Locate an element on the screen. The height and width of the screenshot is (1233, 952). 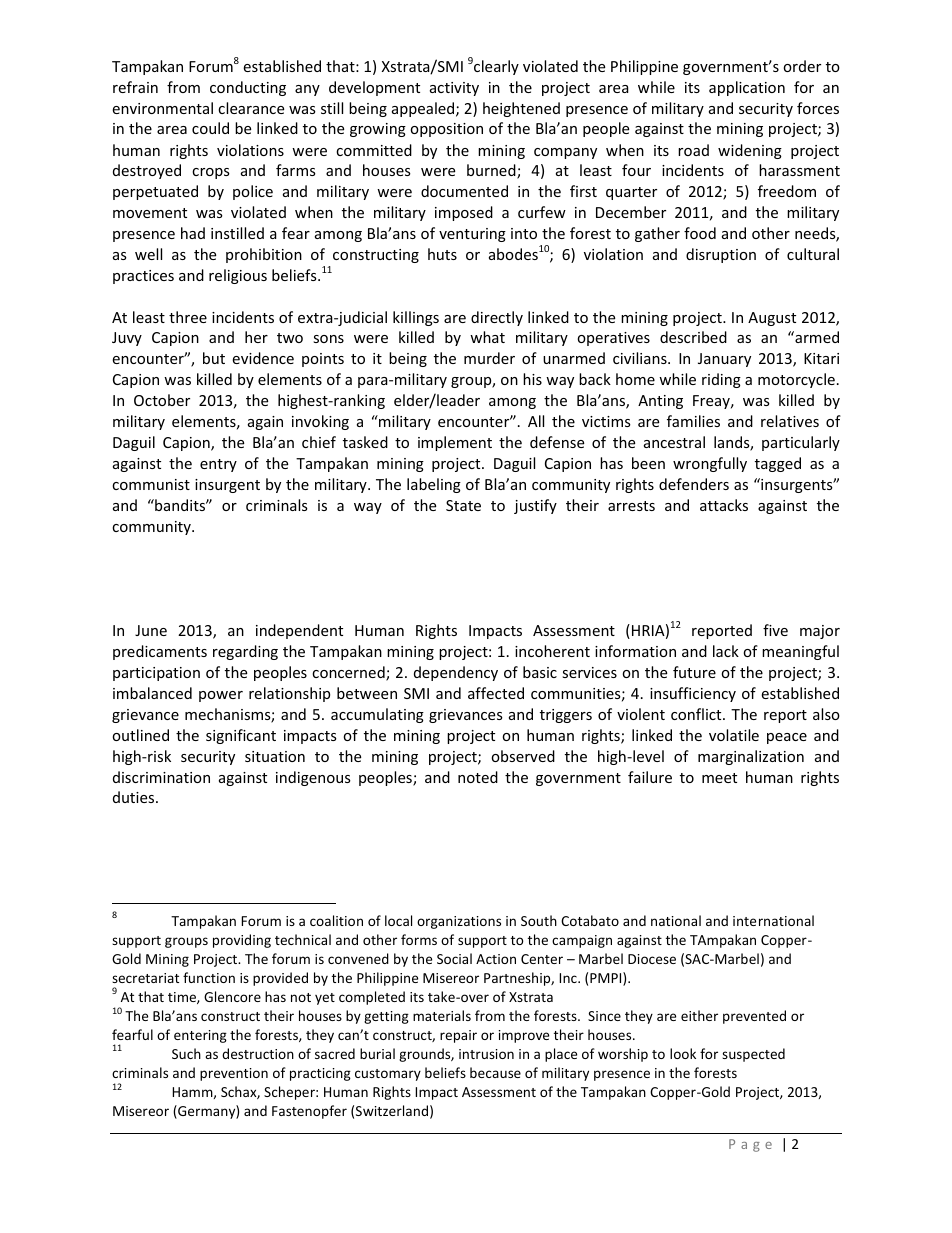
five is located at coordinates (775, 630).
